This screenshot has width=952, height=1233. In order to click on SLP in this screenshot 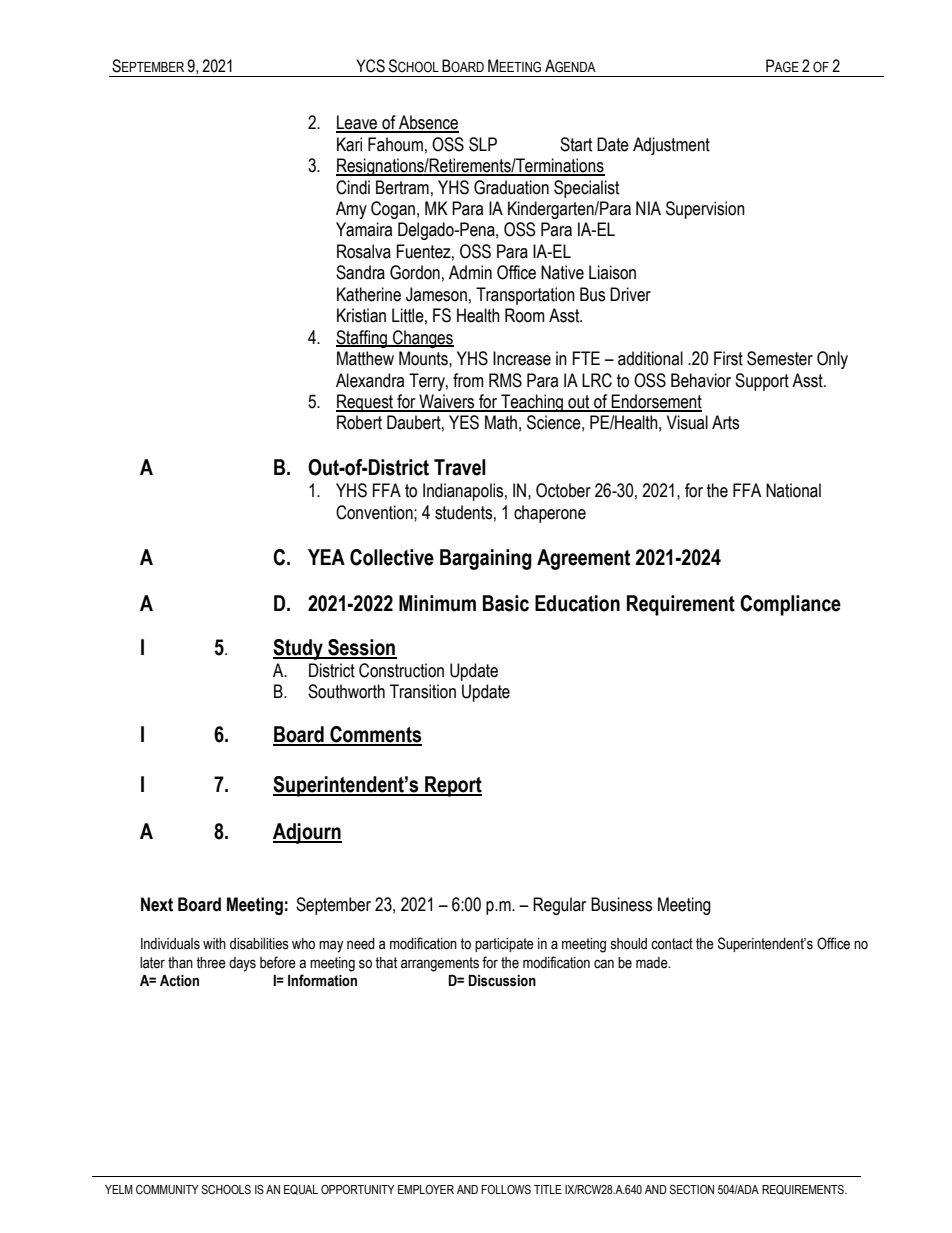, I will do `click(483, 144)`.
